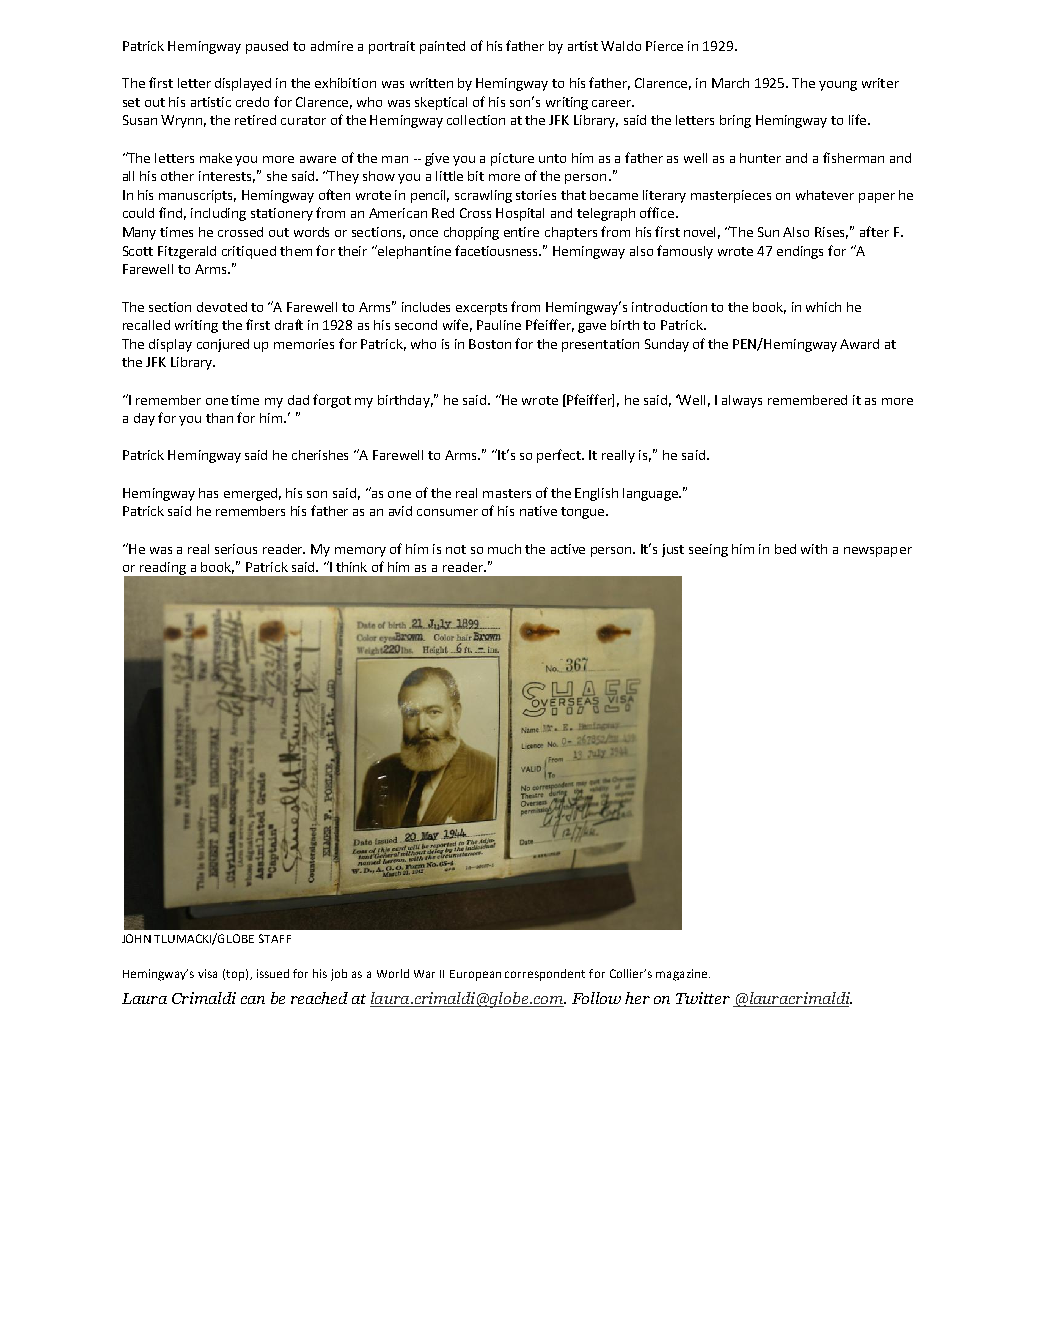 The height and width of the screenshot is (1342, 1037). What do you see at coordinates (785, 549) in the screenshot?
I see `bed` at bounding box center [785, 549].
